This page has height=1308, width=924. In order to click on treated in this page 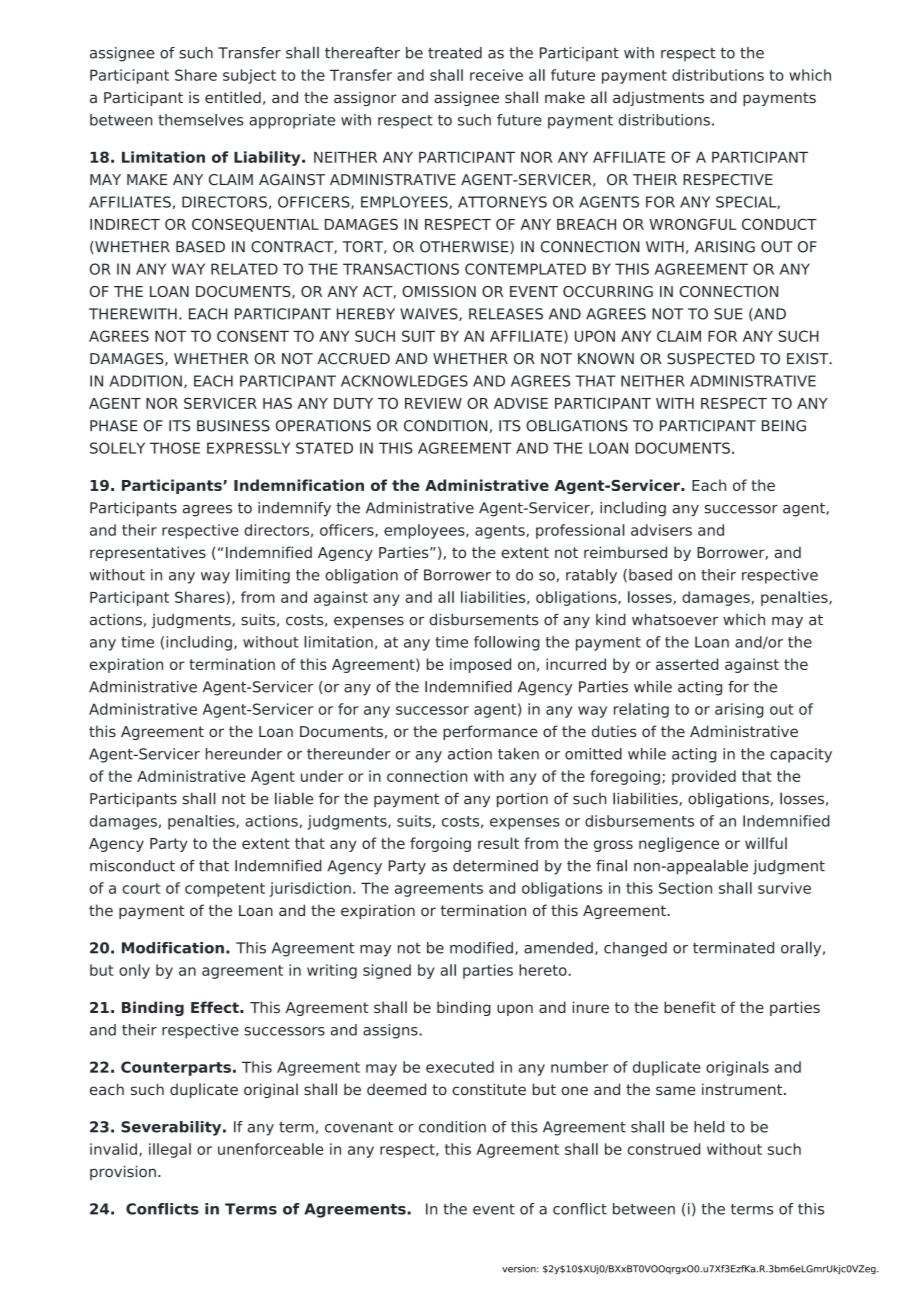, I will do `click(455, 53)`.
